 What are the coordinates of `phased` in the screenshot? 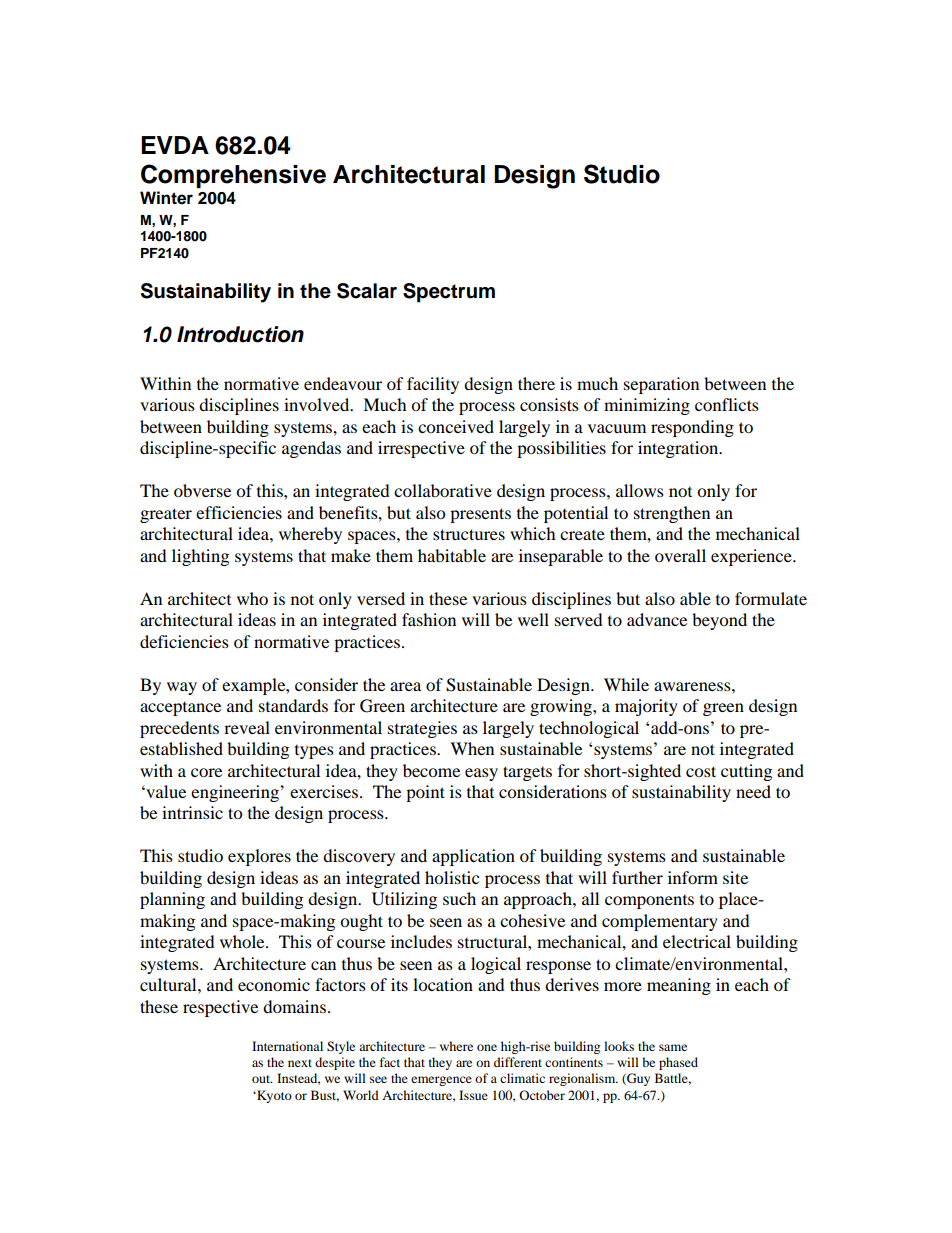 It's located at (678, 1063).
